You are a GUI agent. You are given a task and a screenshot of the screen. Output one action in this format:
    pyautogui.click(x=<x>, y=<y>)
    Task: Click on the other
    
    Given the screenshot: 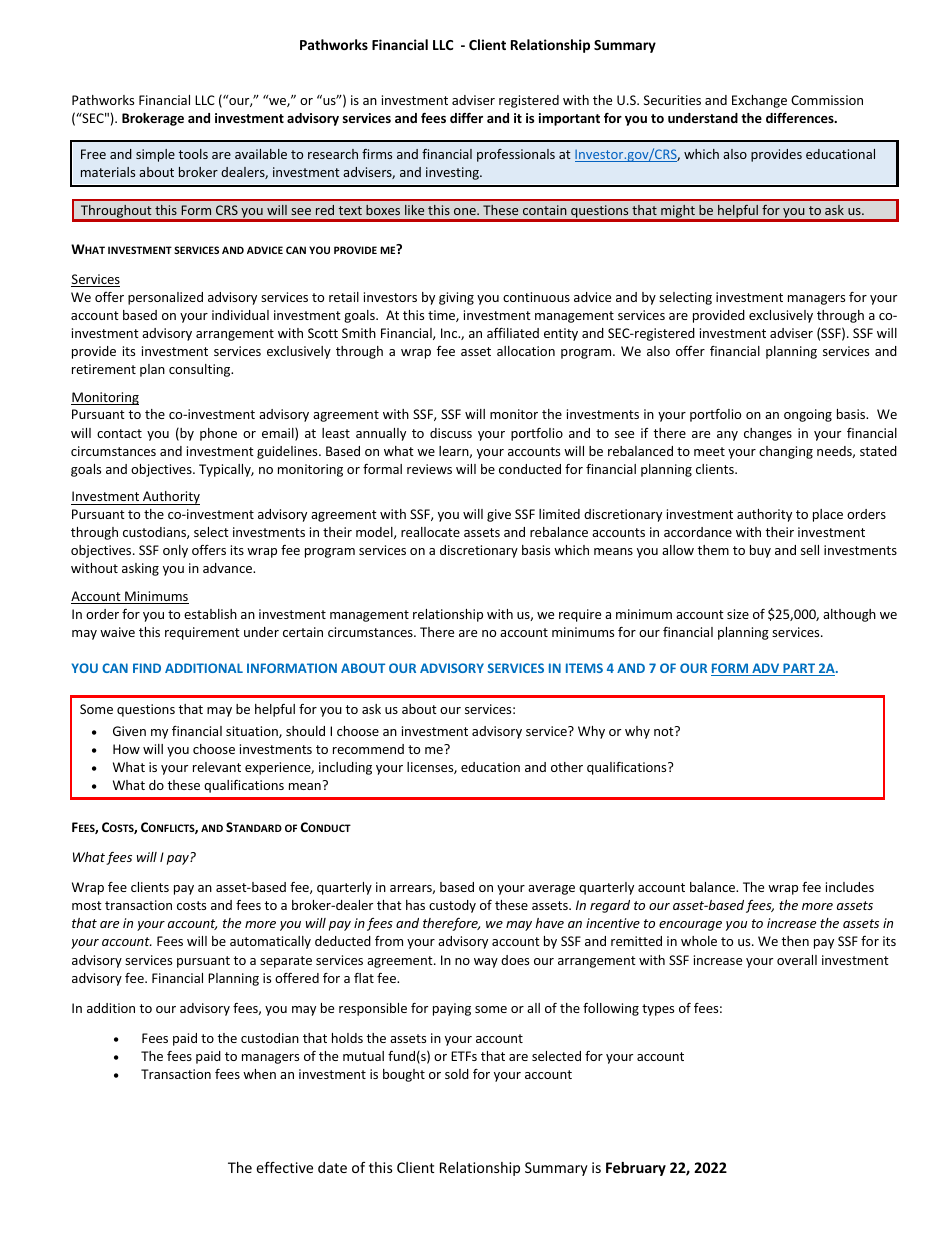 What is the action you would take?
    pyautogui.click(x=567, y=767)
